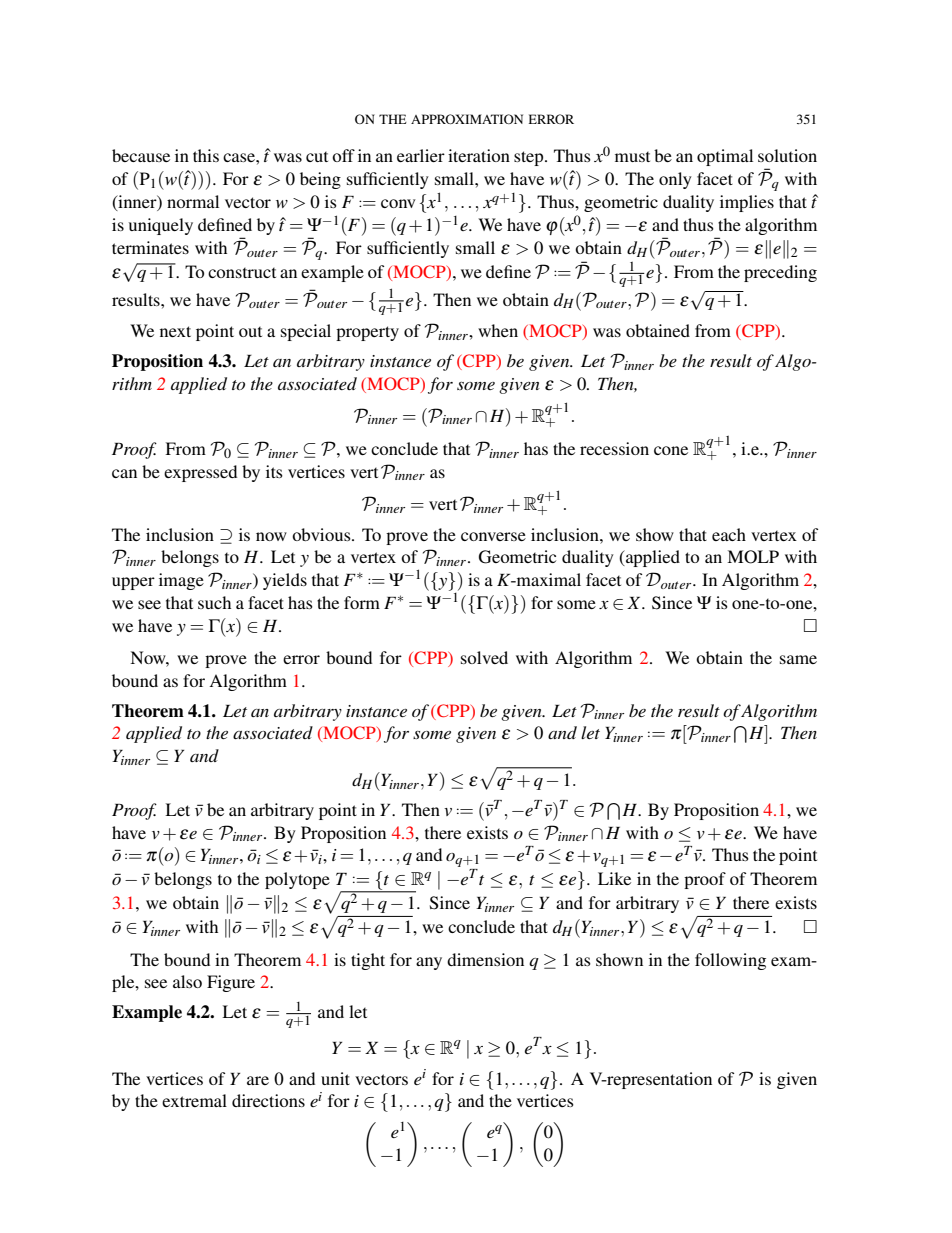 The image size is (952, 1233). Describe the element at coordinates (725, 157) in the screenshot. I see `optimal` at that location.
